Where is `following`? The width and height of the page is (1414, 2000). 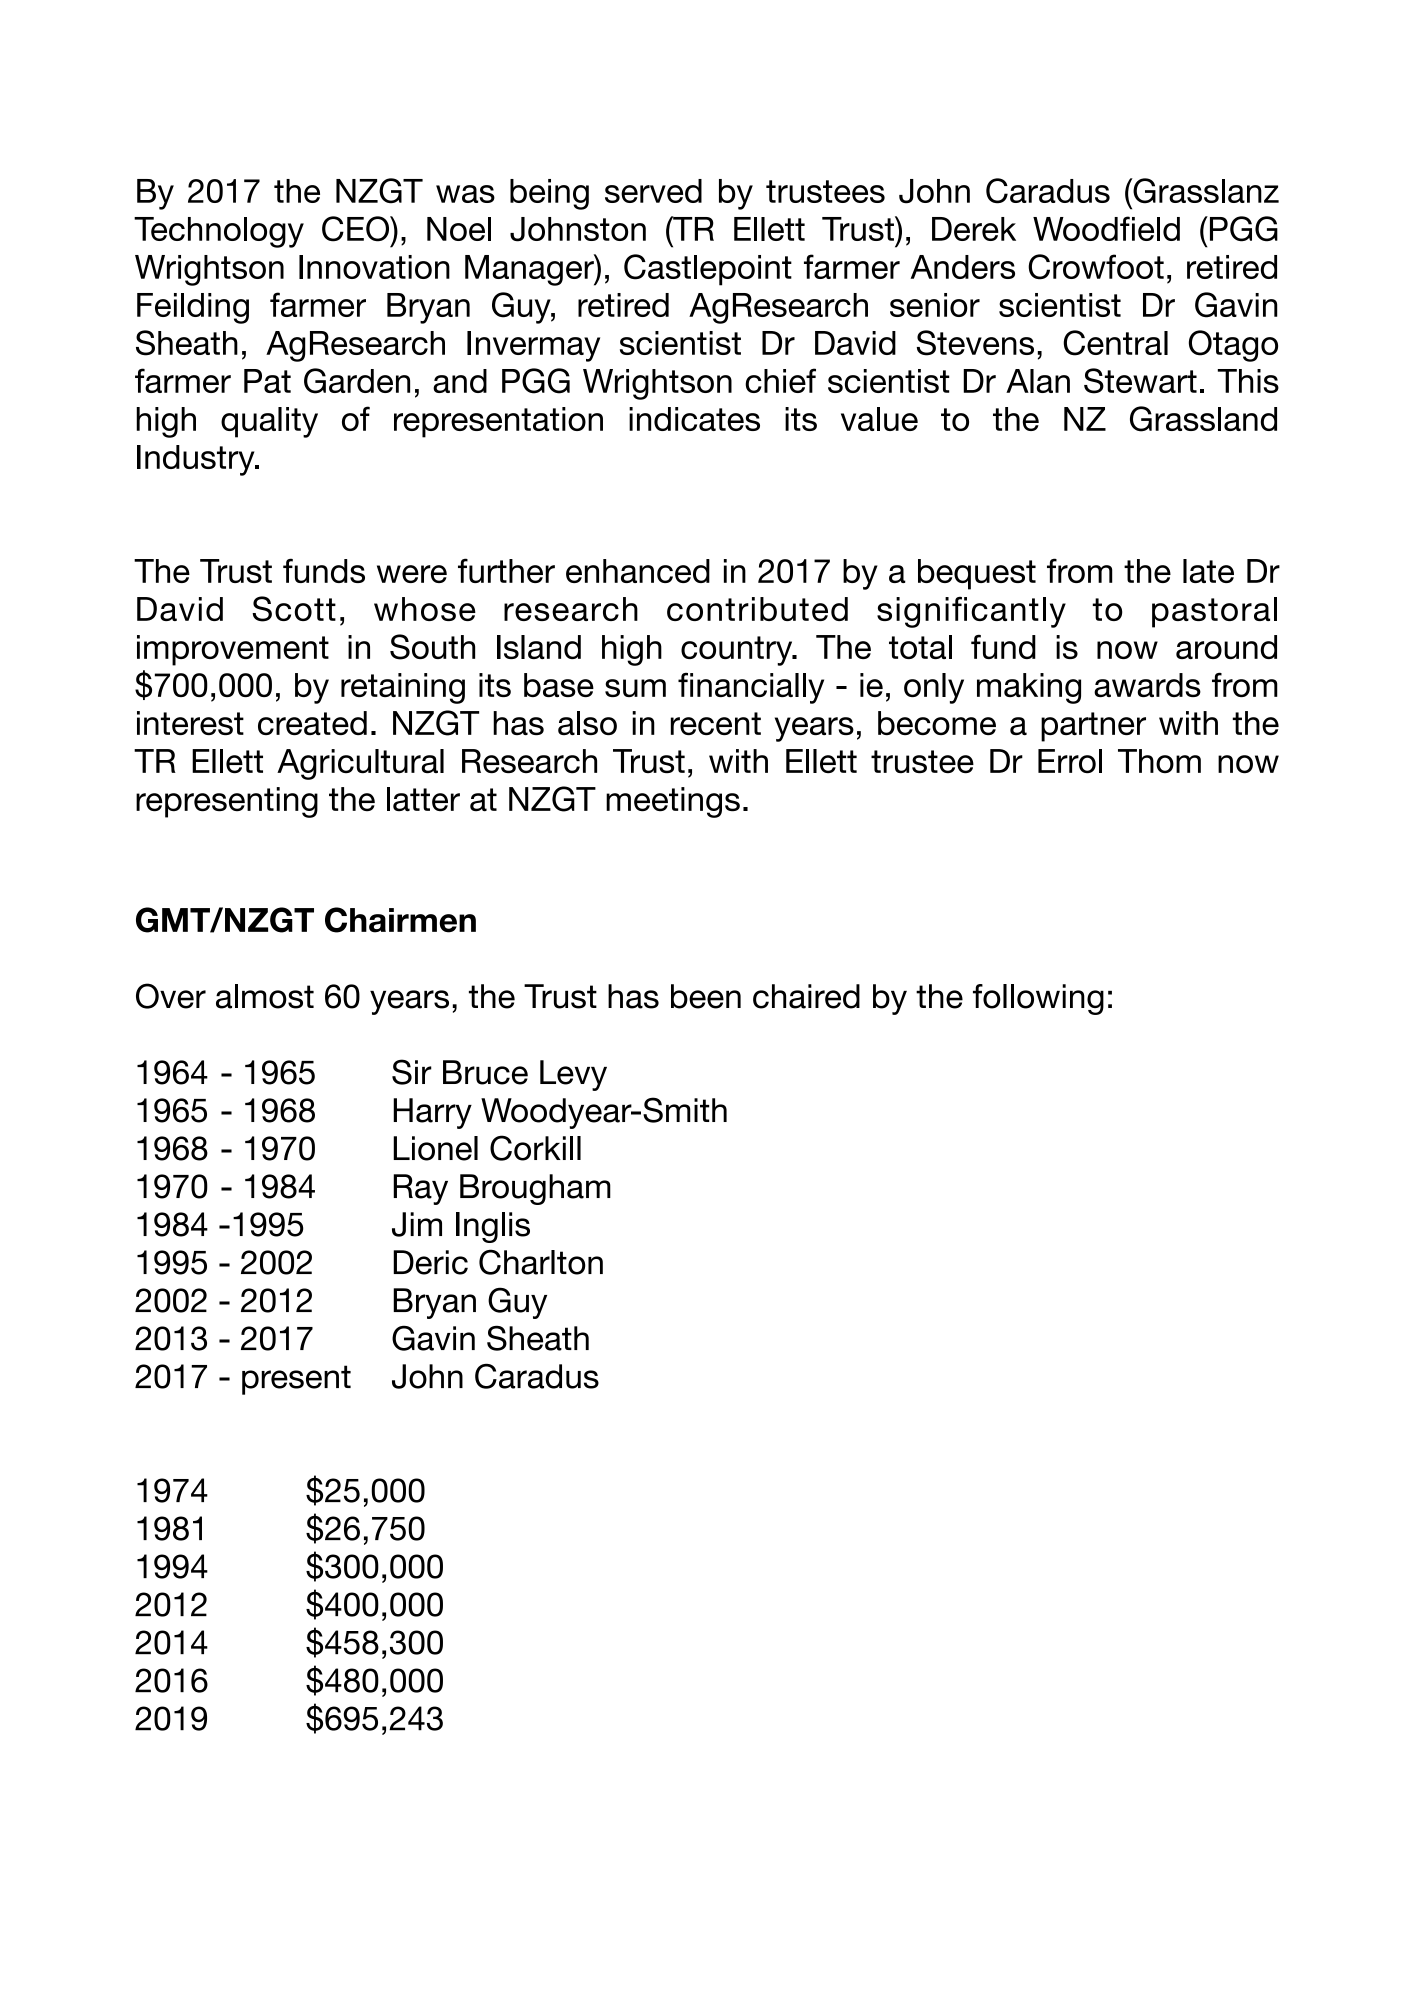
following is located at coordinates (1038, 999).
